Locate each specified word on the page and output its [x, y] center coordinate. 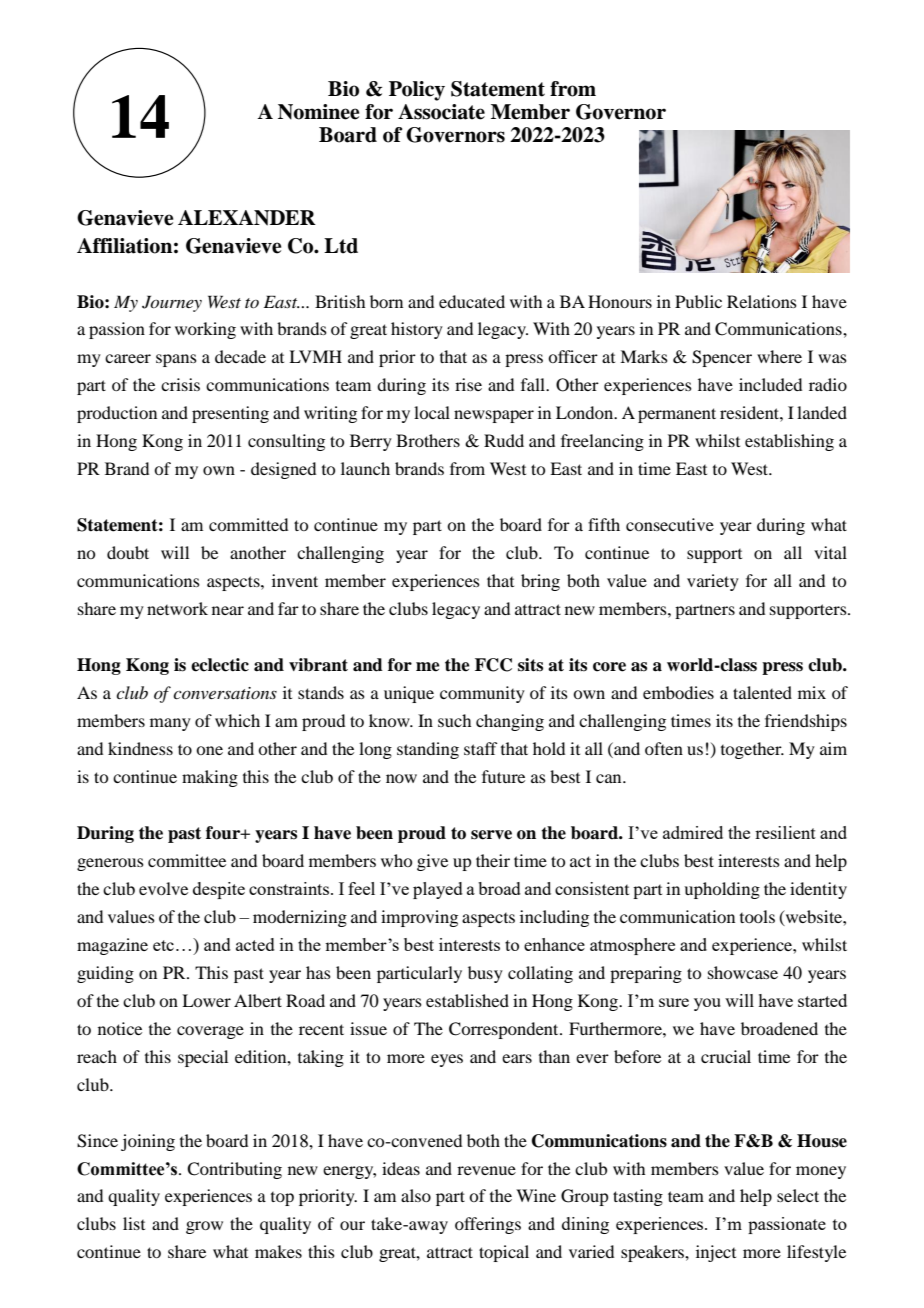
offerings [488, 1225]
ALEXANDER [247, 218]
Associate [441, 112]
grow [204, 1227]
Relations [762, 301]
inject [716, 1253]
